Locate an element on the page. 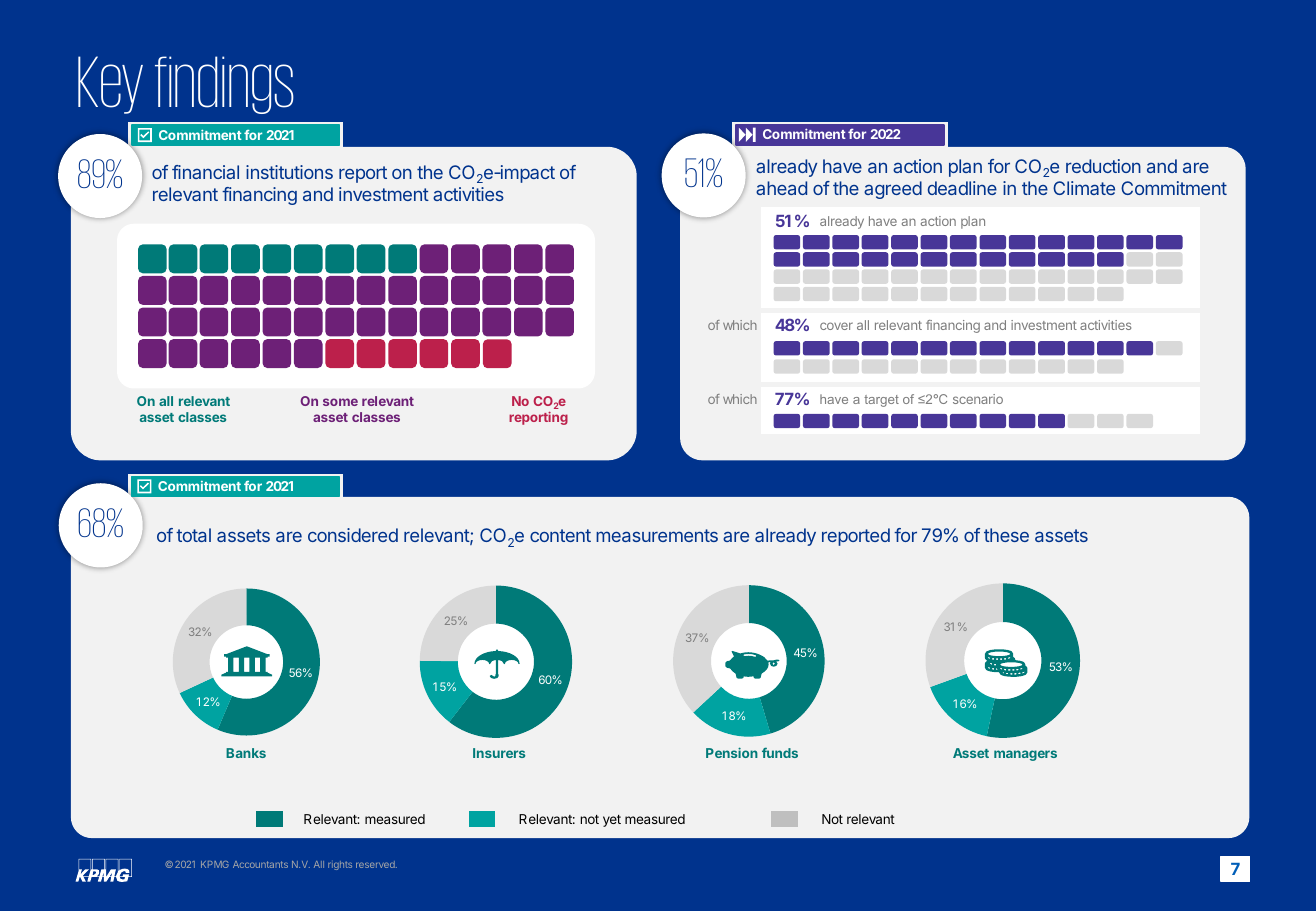  total is located at coordinates (193, 535).
